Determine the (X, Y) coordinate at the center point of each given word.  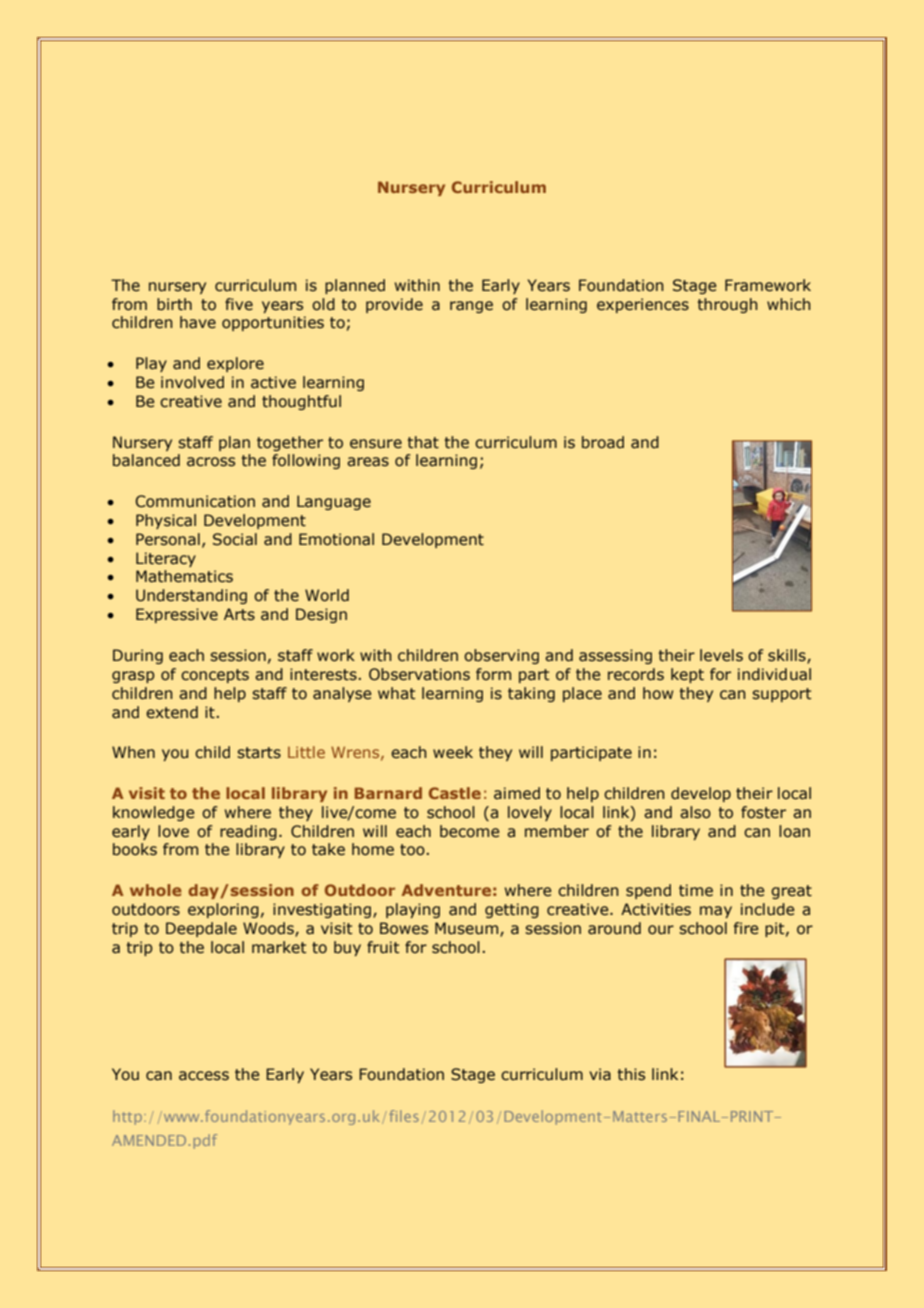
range (471, 307)
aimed (517, 793)
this (631, 1074)
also (695, 812)
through (728, 305)
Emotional (336, 539)
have (198, 322)
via (600, 1074)
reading (248, 832)
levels (721, 655)
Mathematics (184, 576)
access (204, 1076)
